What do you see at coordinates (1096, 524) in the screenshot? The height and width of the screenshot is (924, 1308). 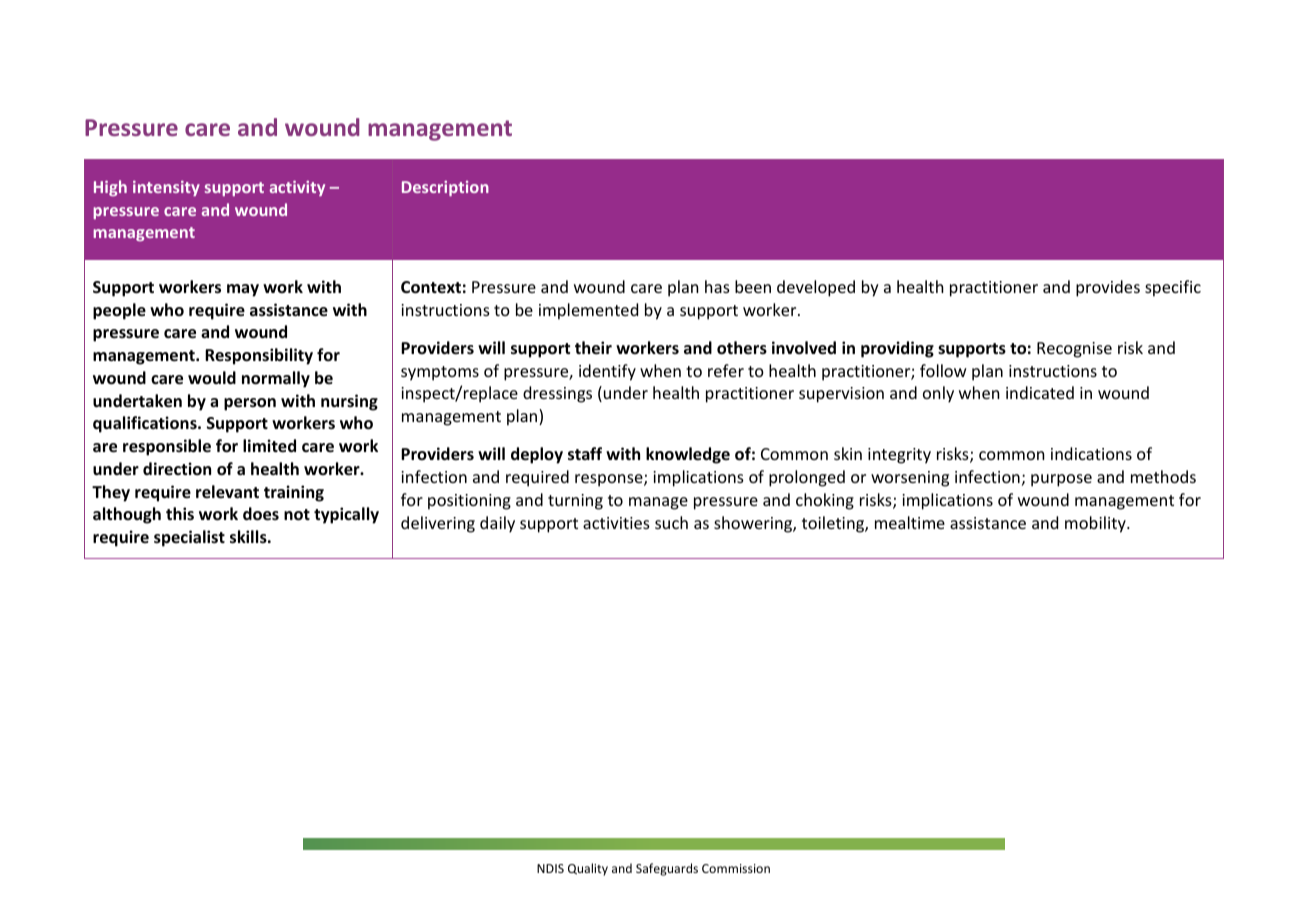 I see `mobility` at bounding box center [1096, 524].
